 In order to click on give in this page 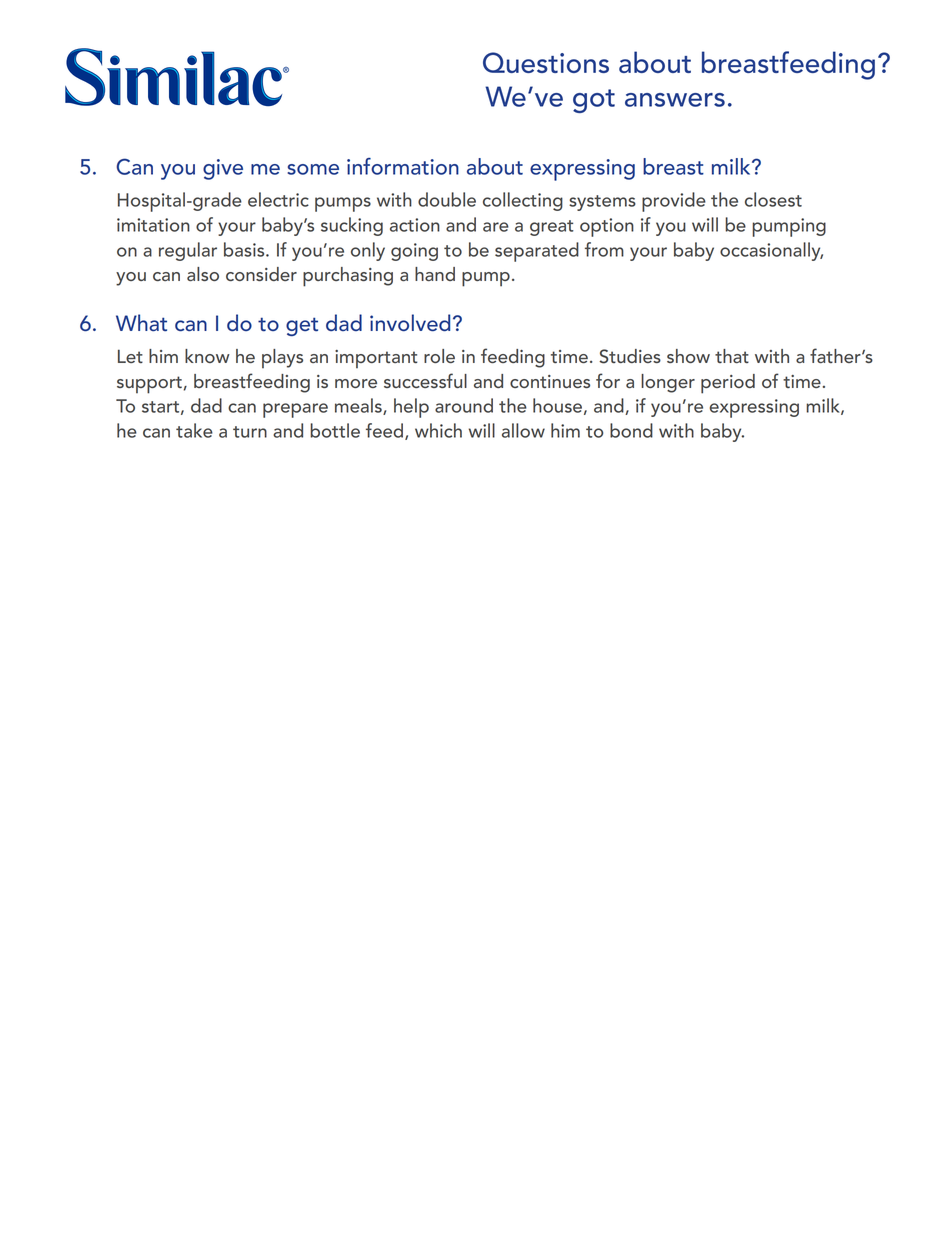, I will do `click(223, 169)`.
